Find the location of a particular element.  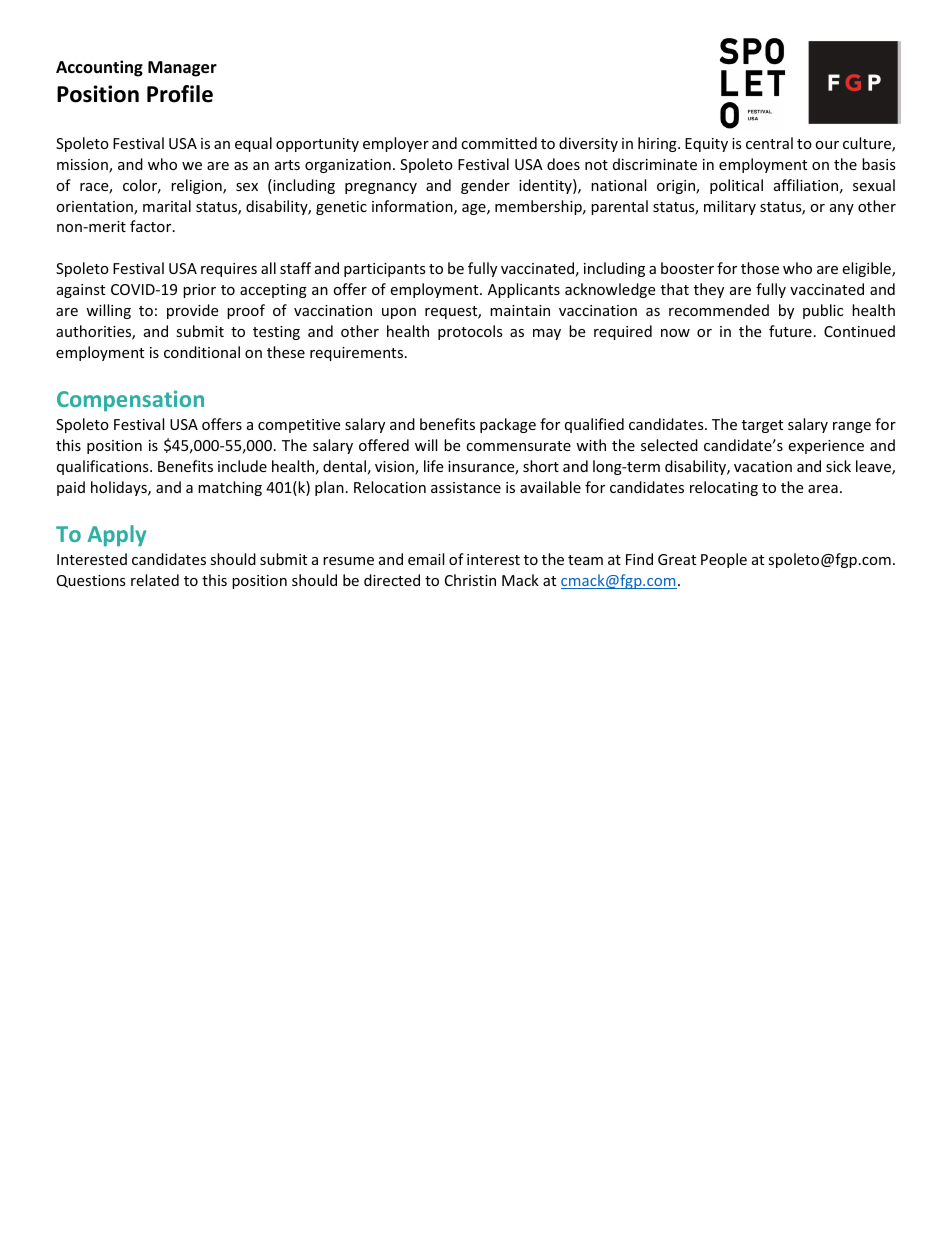

those is located at coordinates (760, 268).
